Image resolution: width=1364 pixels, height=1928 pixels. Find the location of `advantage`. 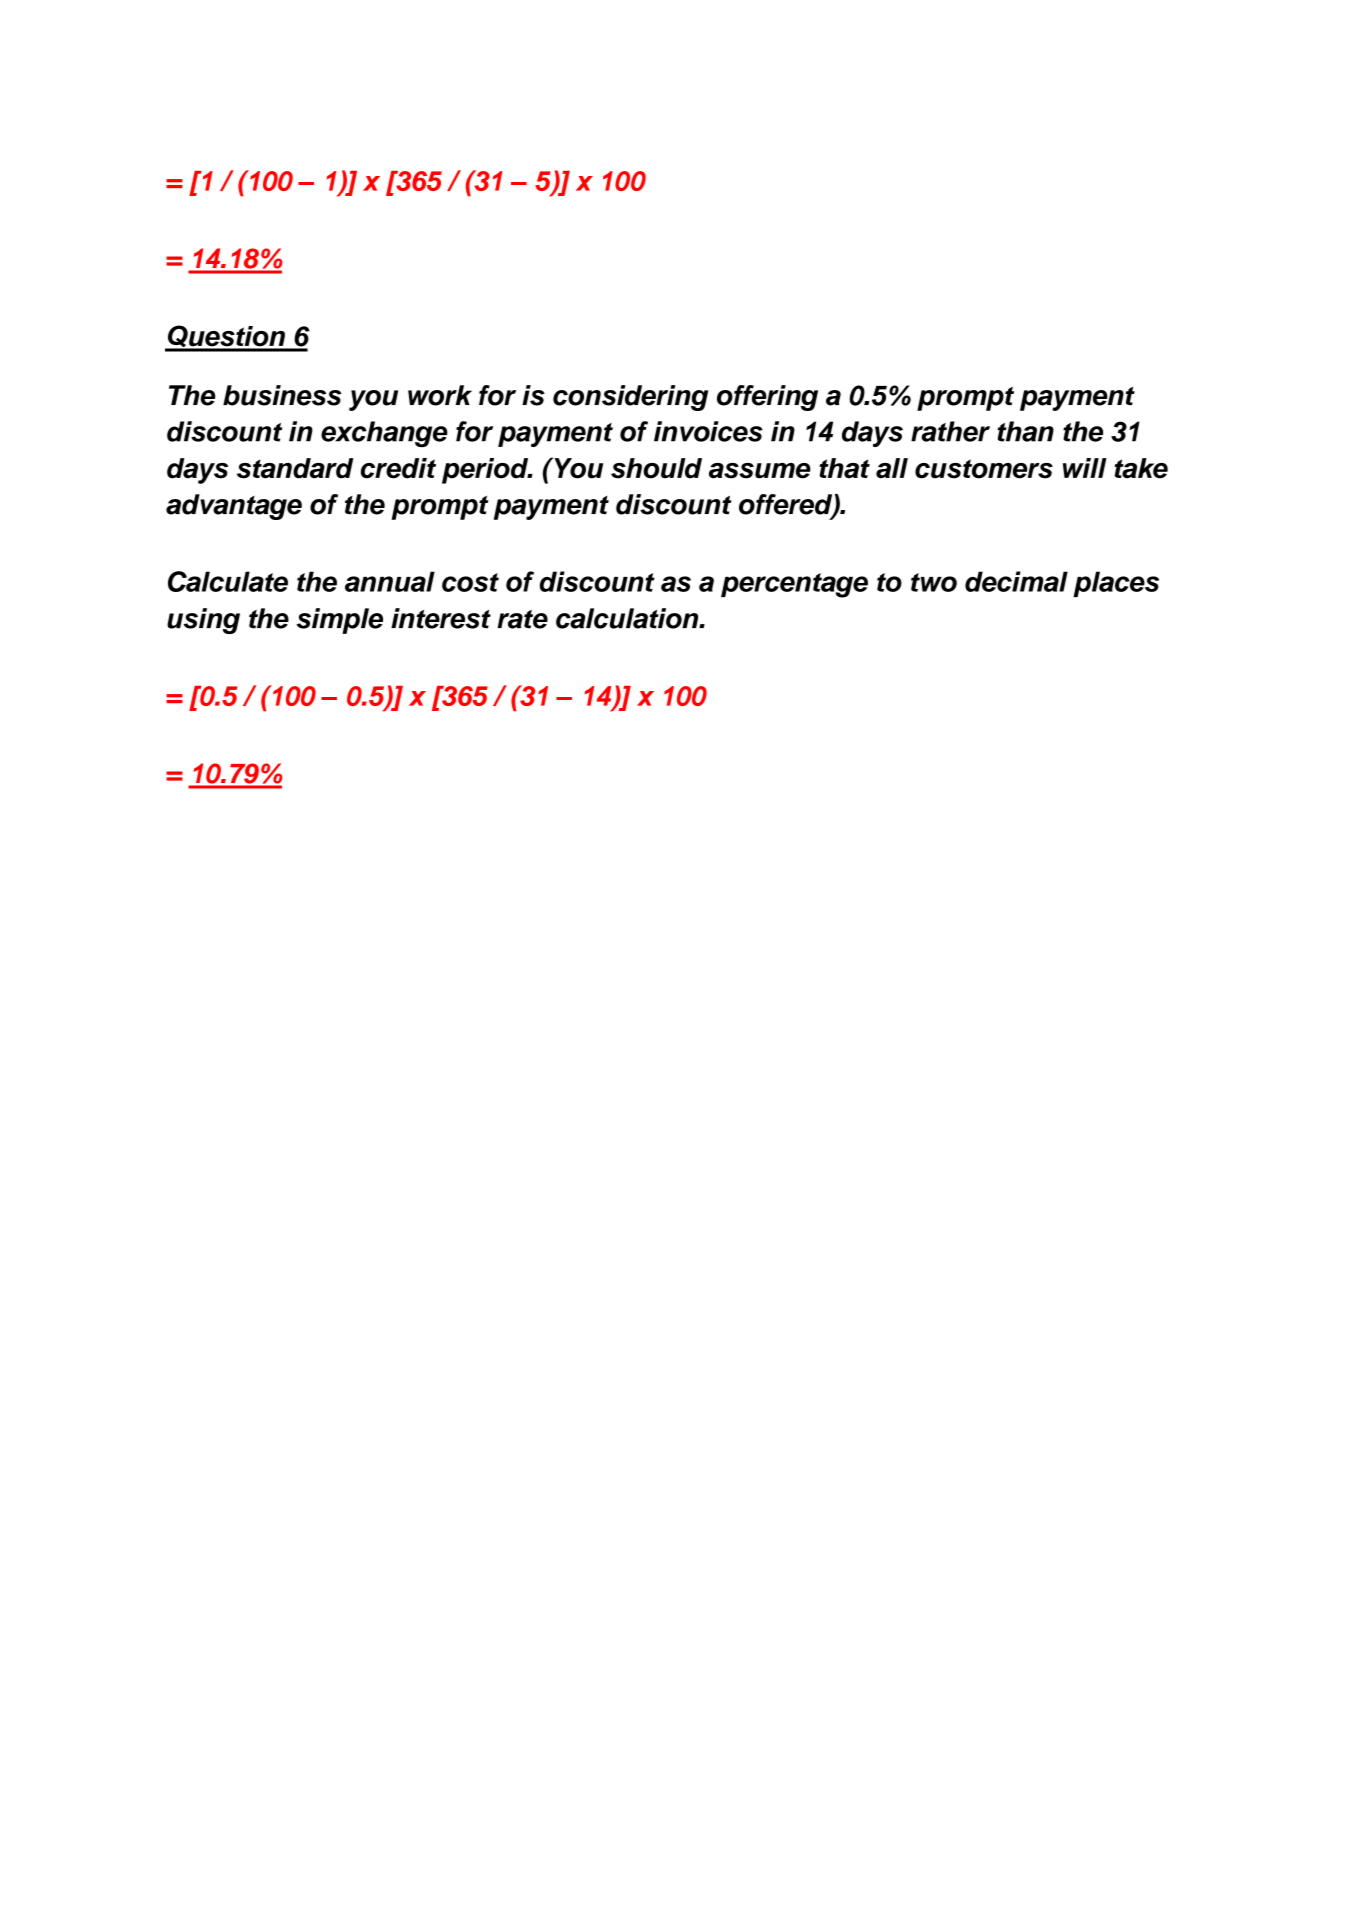

advantage is located at coordinates (234, 507).
